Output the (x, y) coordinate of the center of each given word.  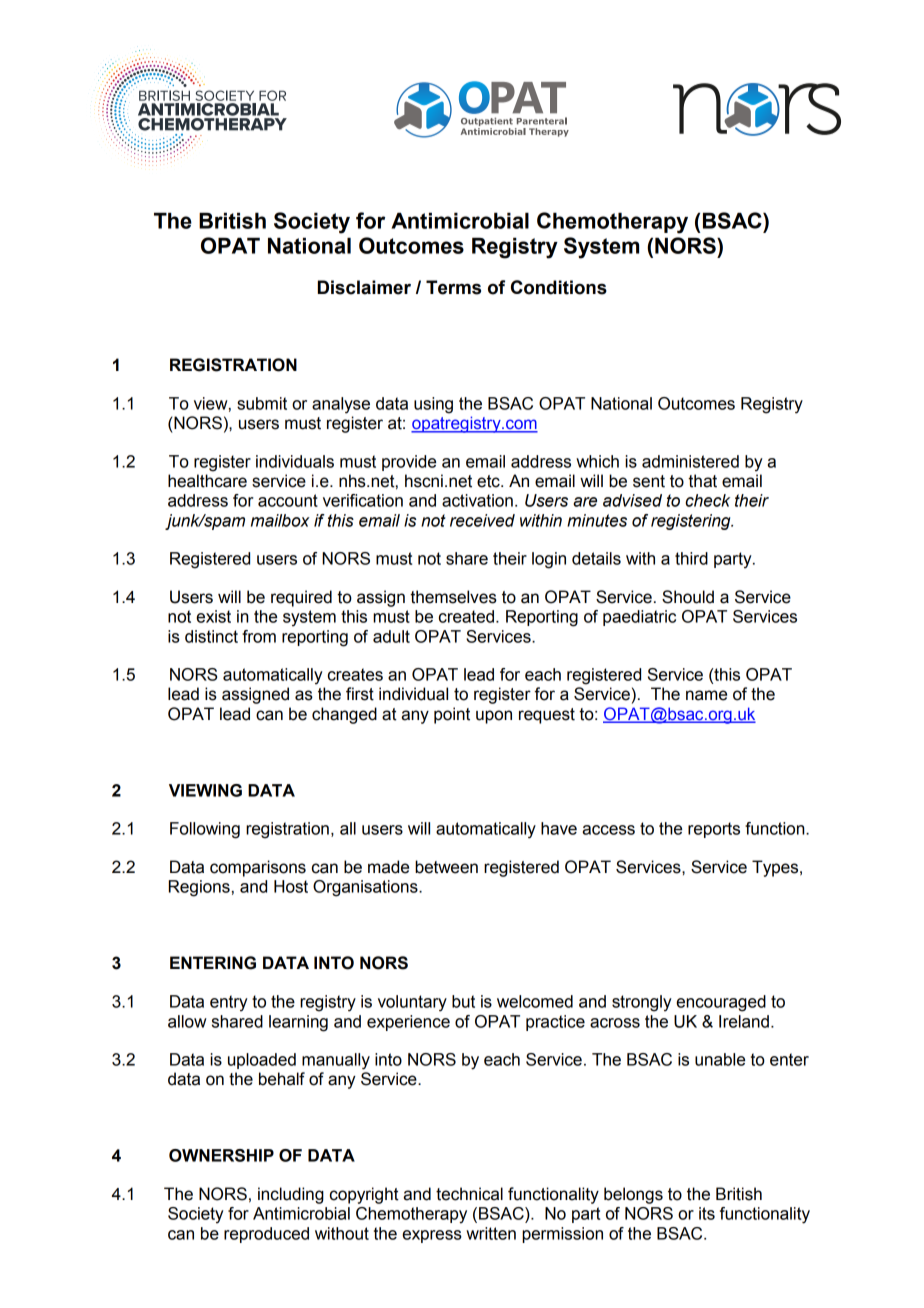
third (691, 558)
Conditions (559, 287)
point (452, 715)
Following (205, 830)
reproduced (266, 1235)
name (706, 695)
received (482, 520)
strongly (642, 1003)
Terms (453, 287)
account (288, 500)
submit (262, 403)
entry (229, 1003)
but (463, 1001)
